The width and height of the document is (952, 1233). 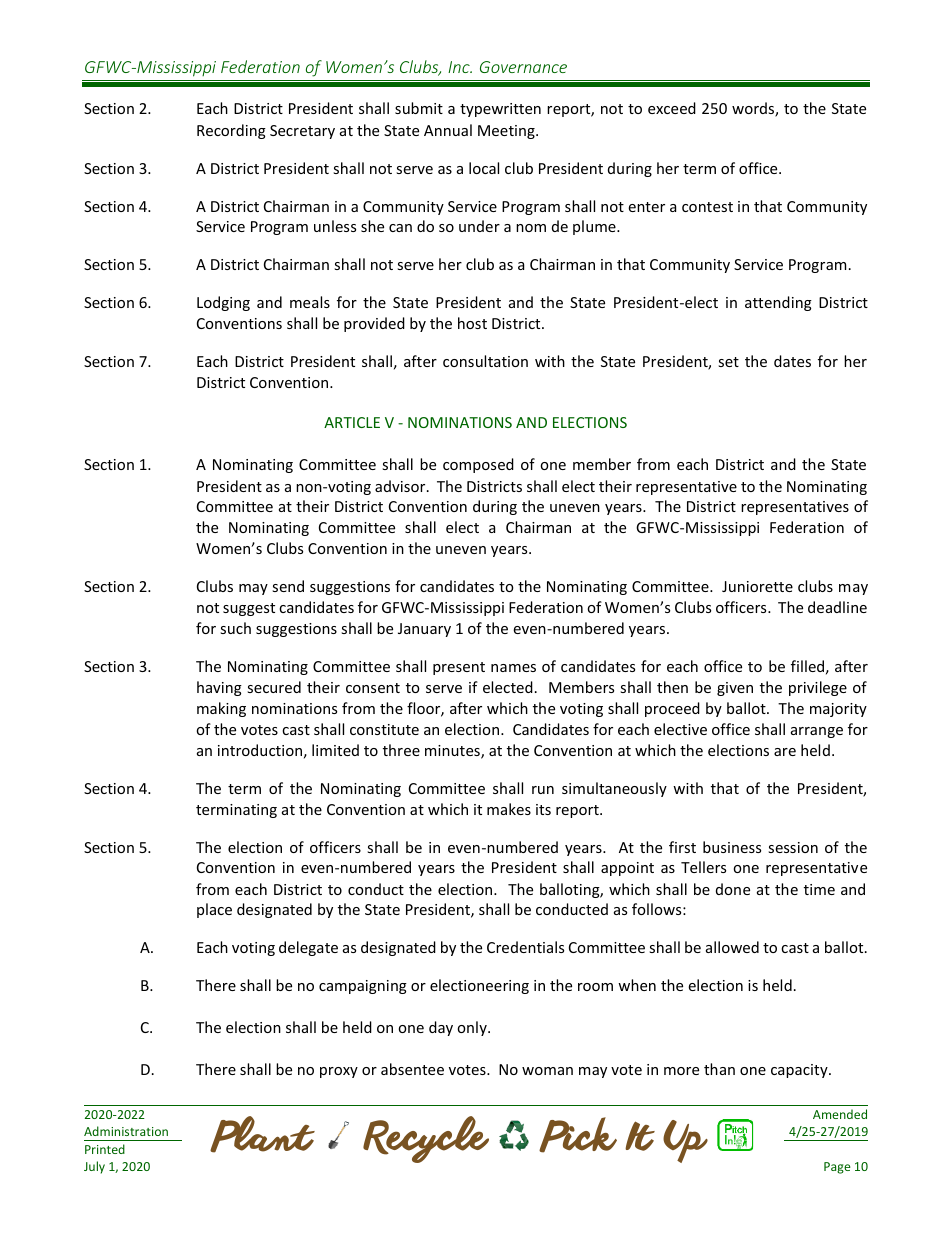 What do you see at coordinates (728, 362) in the document?
I see `set` at bounding box center [728, 362].
